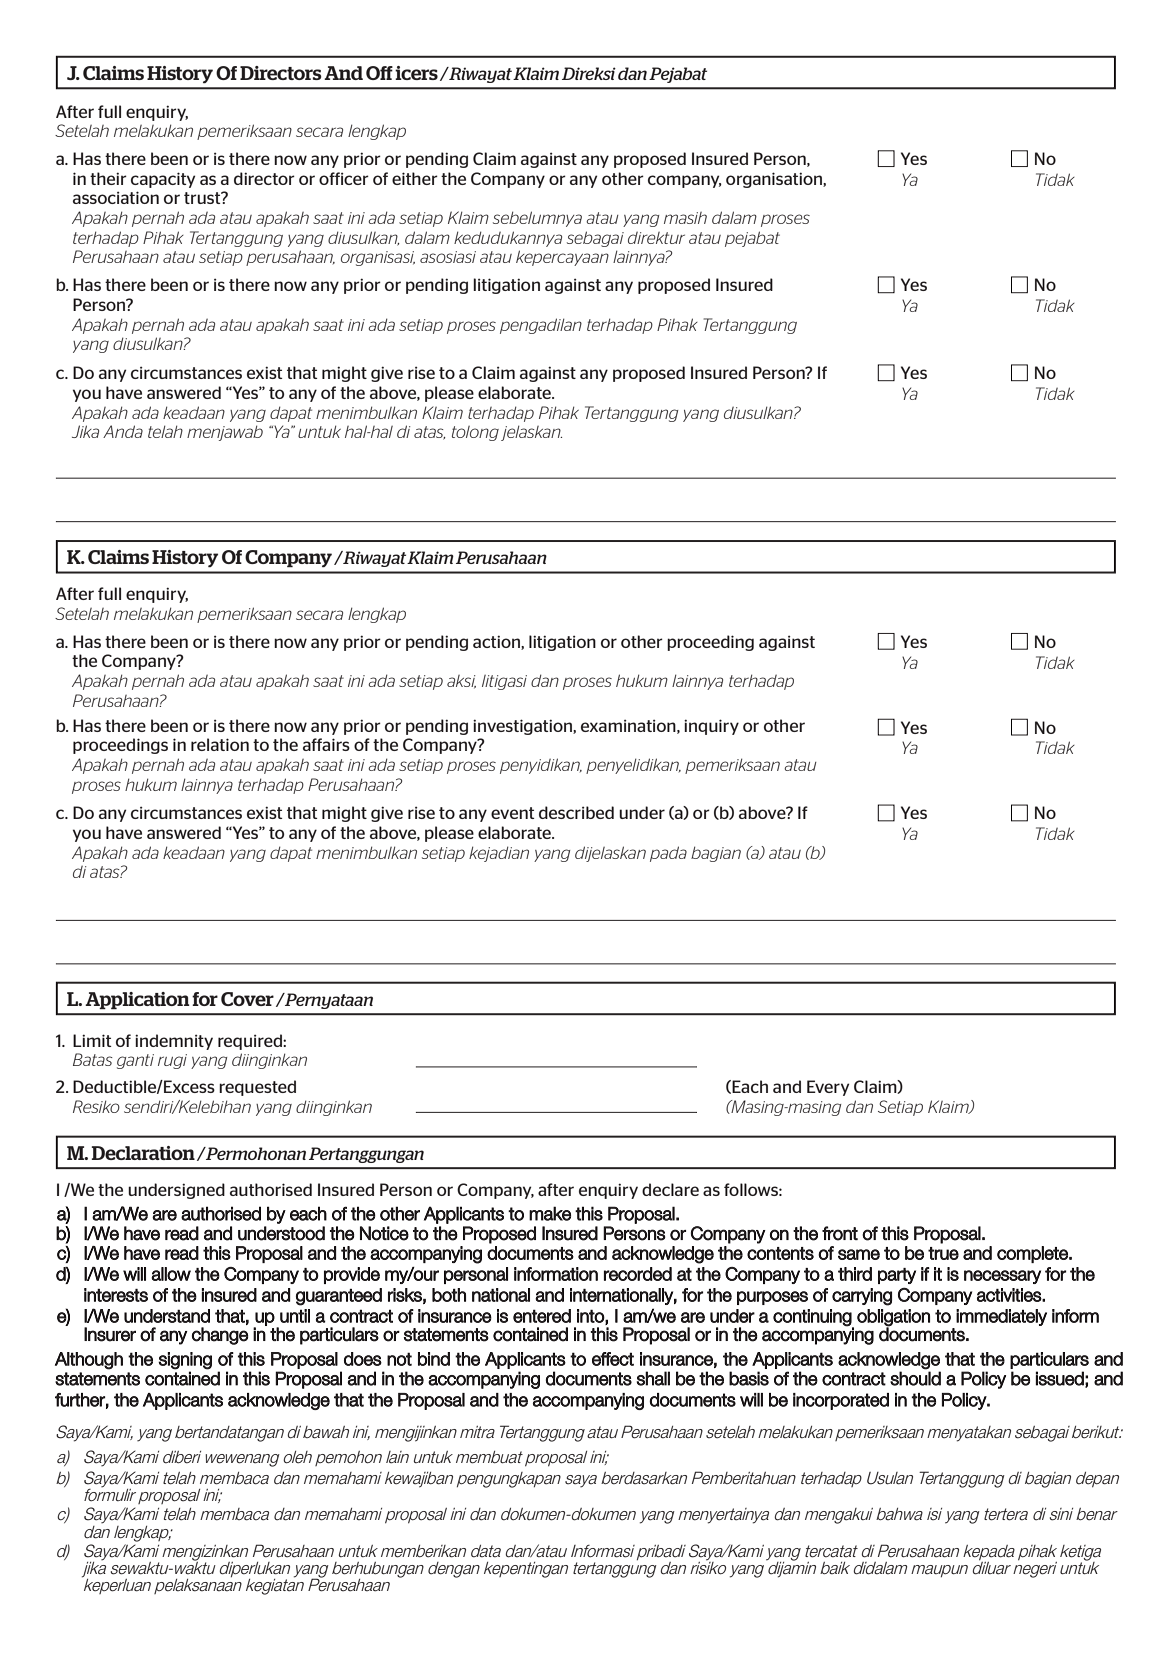 The image size is (1172, 1657). Describe the element at coordinates (613, 1359) in the screenshot. I see `effect` at that location.
